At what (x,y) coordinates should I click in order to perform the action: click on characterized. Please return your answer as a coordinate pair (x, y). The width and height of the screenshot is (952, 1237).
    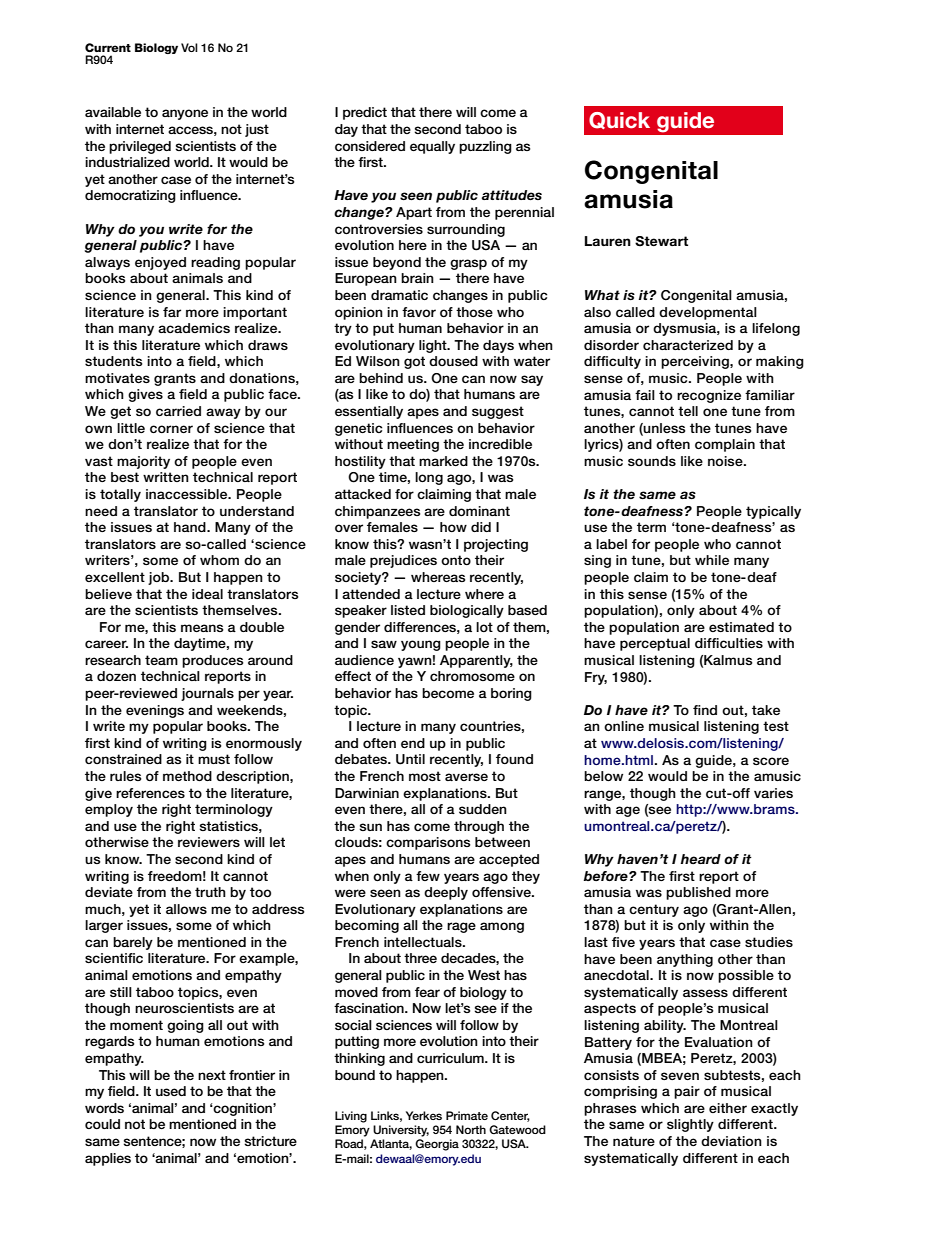
    Looking at the image, I should click on (688, 345).
